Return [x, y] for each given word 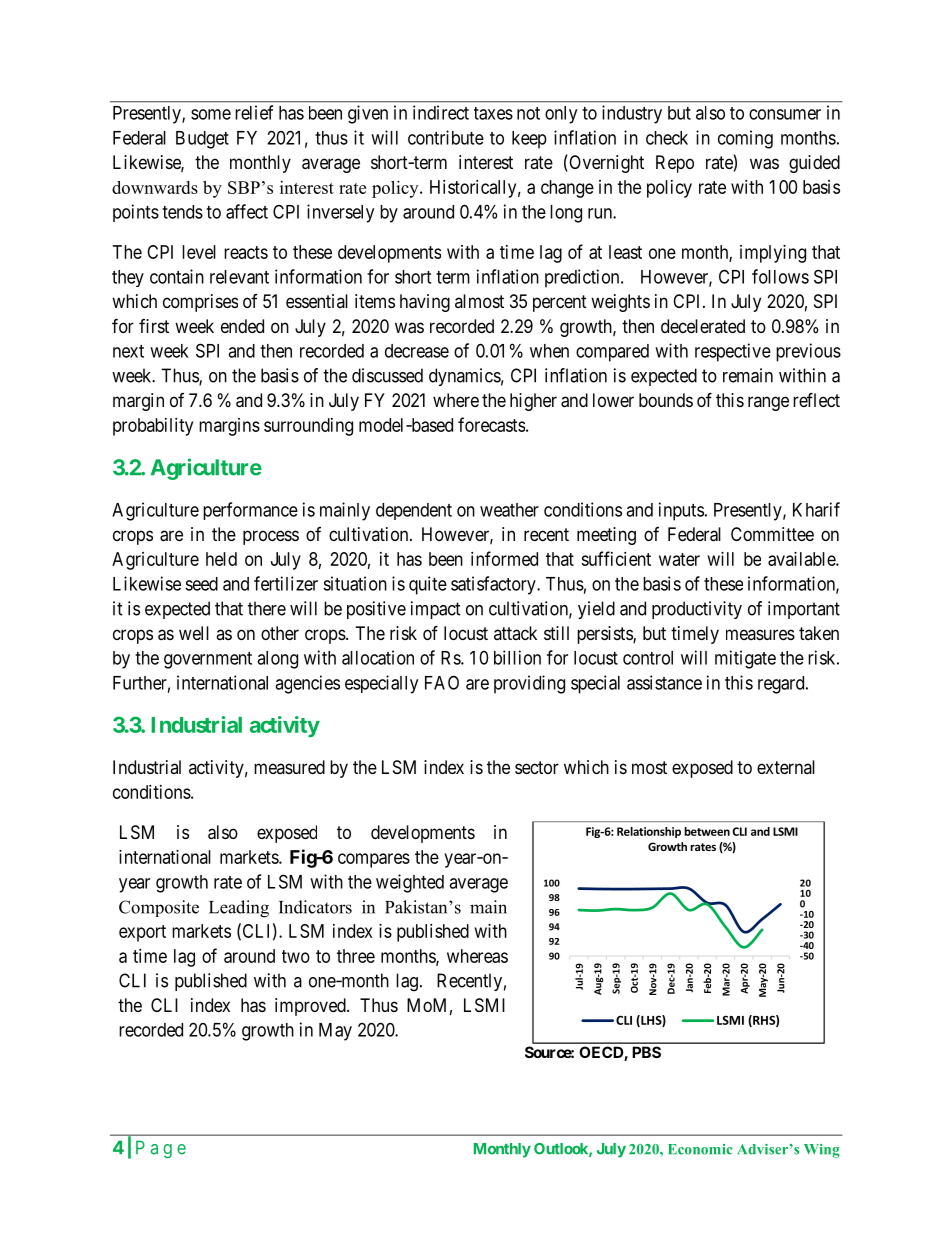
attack [515, 633]
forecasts [491, 424]
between [707, 831]
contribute [446, 137]
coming [745, 139]
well [194, 633]
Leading [239, 909]
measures [760, 634]
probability [153, 427]
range [768, 403]
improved [311, 1007]
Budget [202, 140]
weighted [410, 883]
